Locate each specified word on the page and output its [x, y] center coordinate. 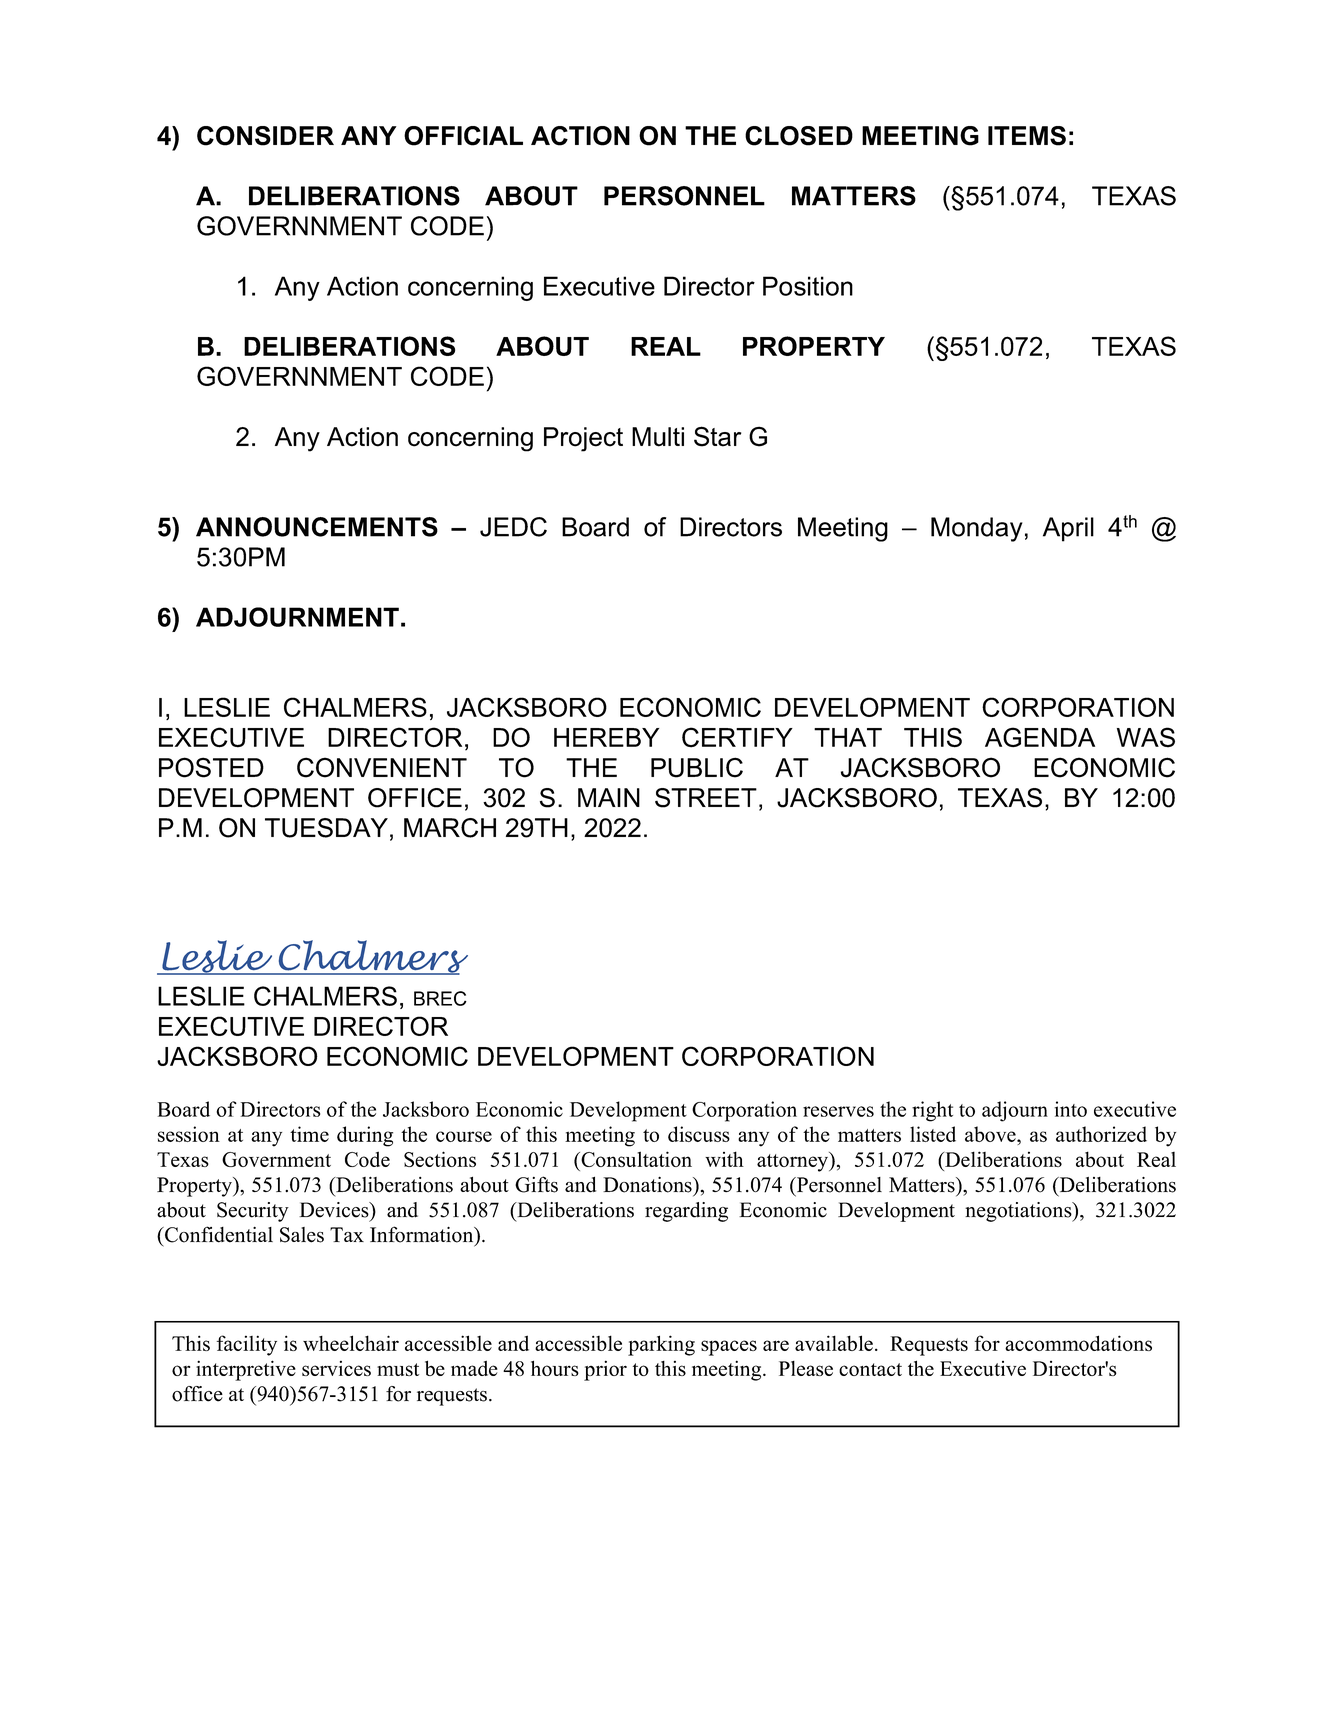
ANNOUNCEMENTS [317, 527]
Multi [658, 437]
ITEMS [1027, 136]
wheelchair [351, 1343]
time [309, 1134]
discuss [699, 1134]
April [1068, 529]
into [1071, 1109]
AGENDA [1040, 737]
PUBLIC [697, 767]
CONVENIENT [382, 767]
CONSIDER [265, 136]
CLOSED [799, 136]
